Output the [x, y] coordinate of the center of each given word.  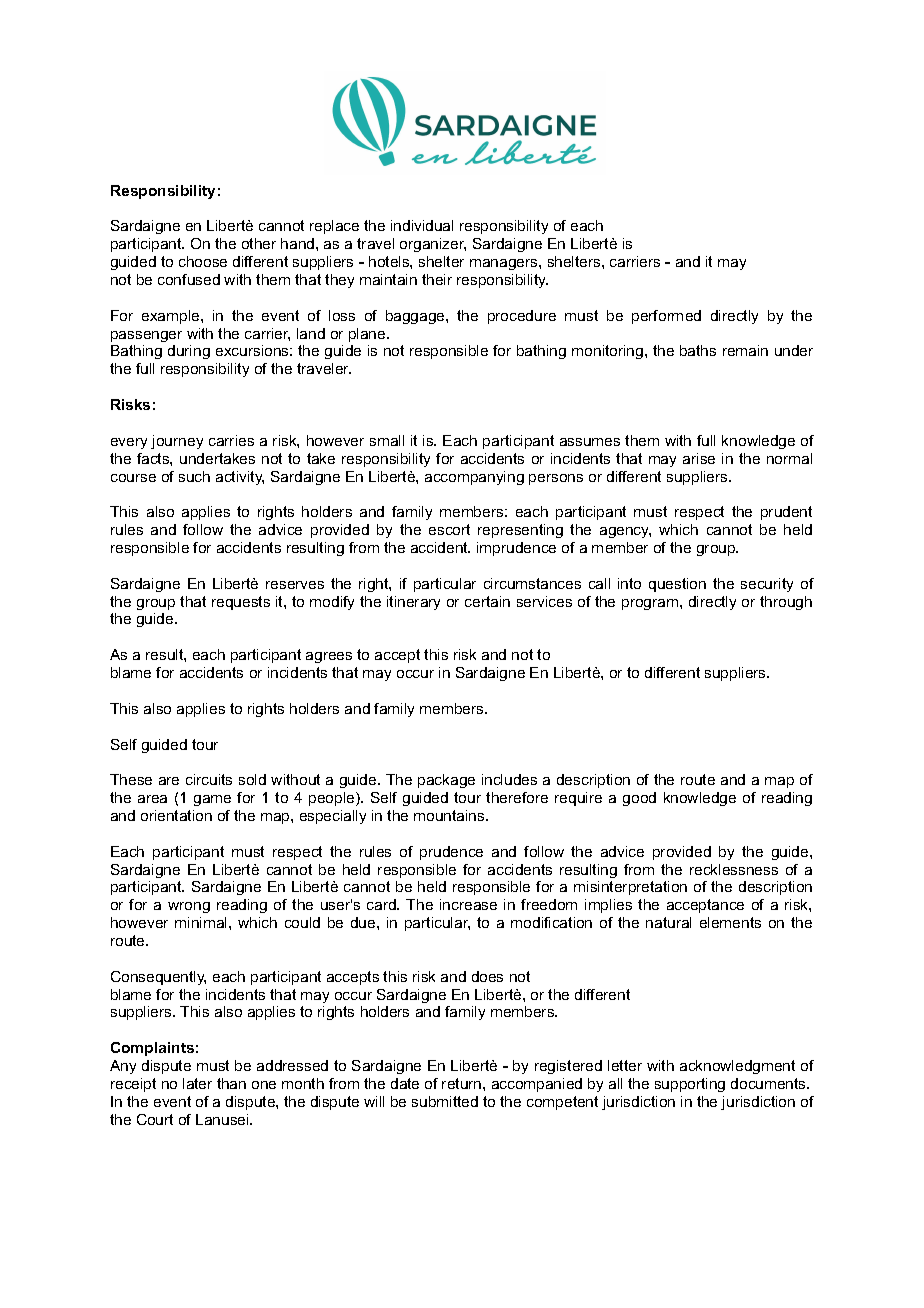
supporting [690, 1085]
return [463, 1083]
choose [203, 261]
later [197, 1083]
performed [666, 317]
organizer [433, 245]
